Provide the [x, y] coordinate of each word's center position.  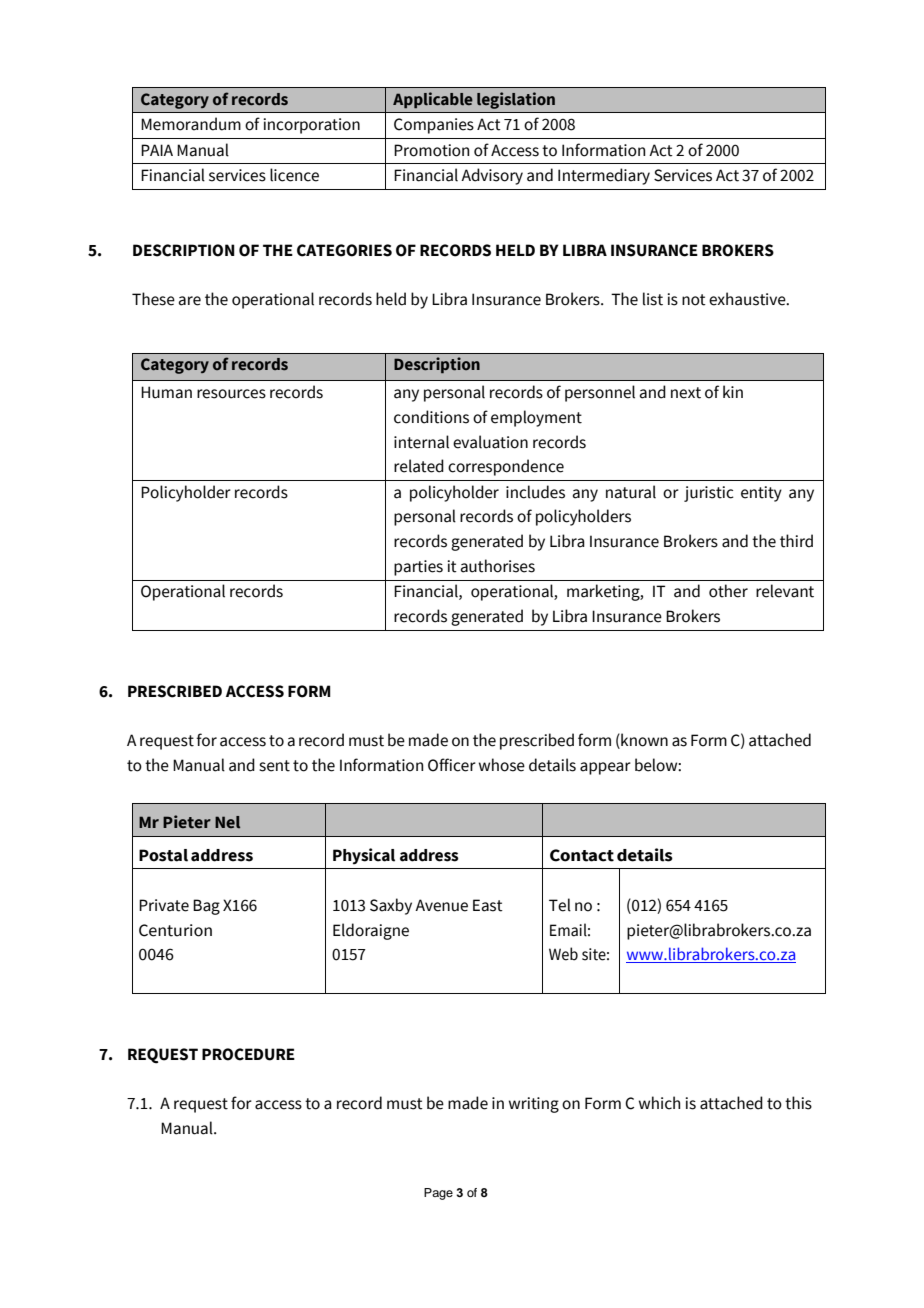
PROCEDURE [248, 1054]
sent [274, 766]
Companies [434, 126]
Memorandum [191, 124]
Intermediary [604, 176]
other [728, 591]
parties [418, 568]
